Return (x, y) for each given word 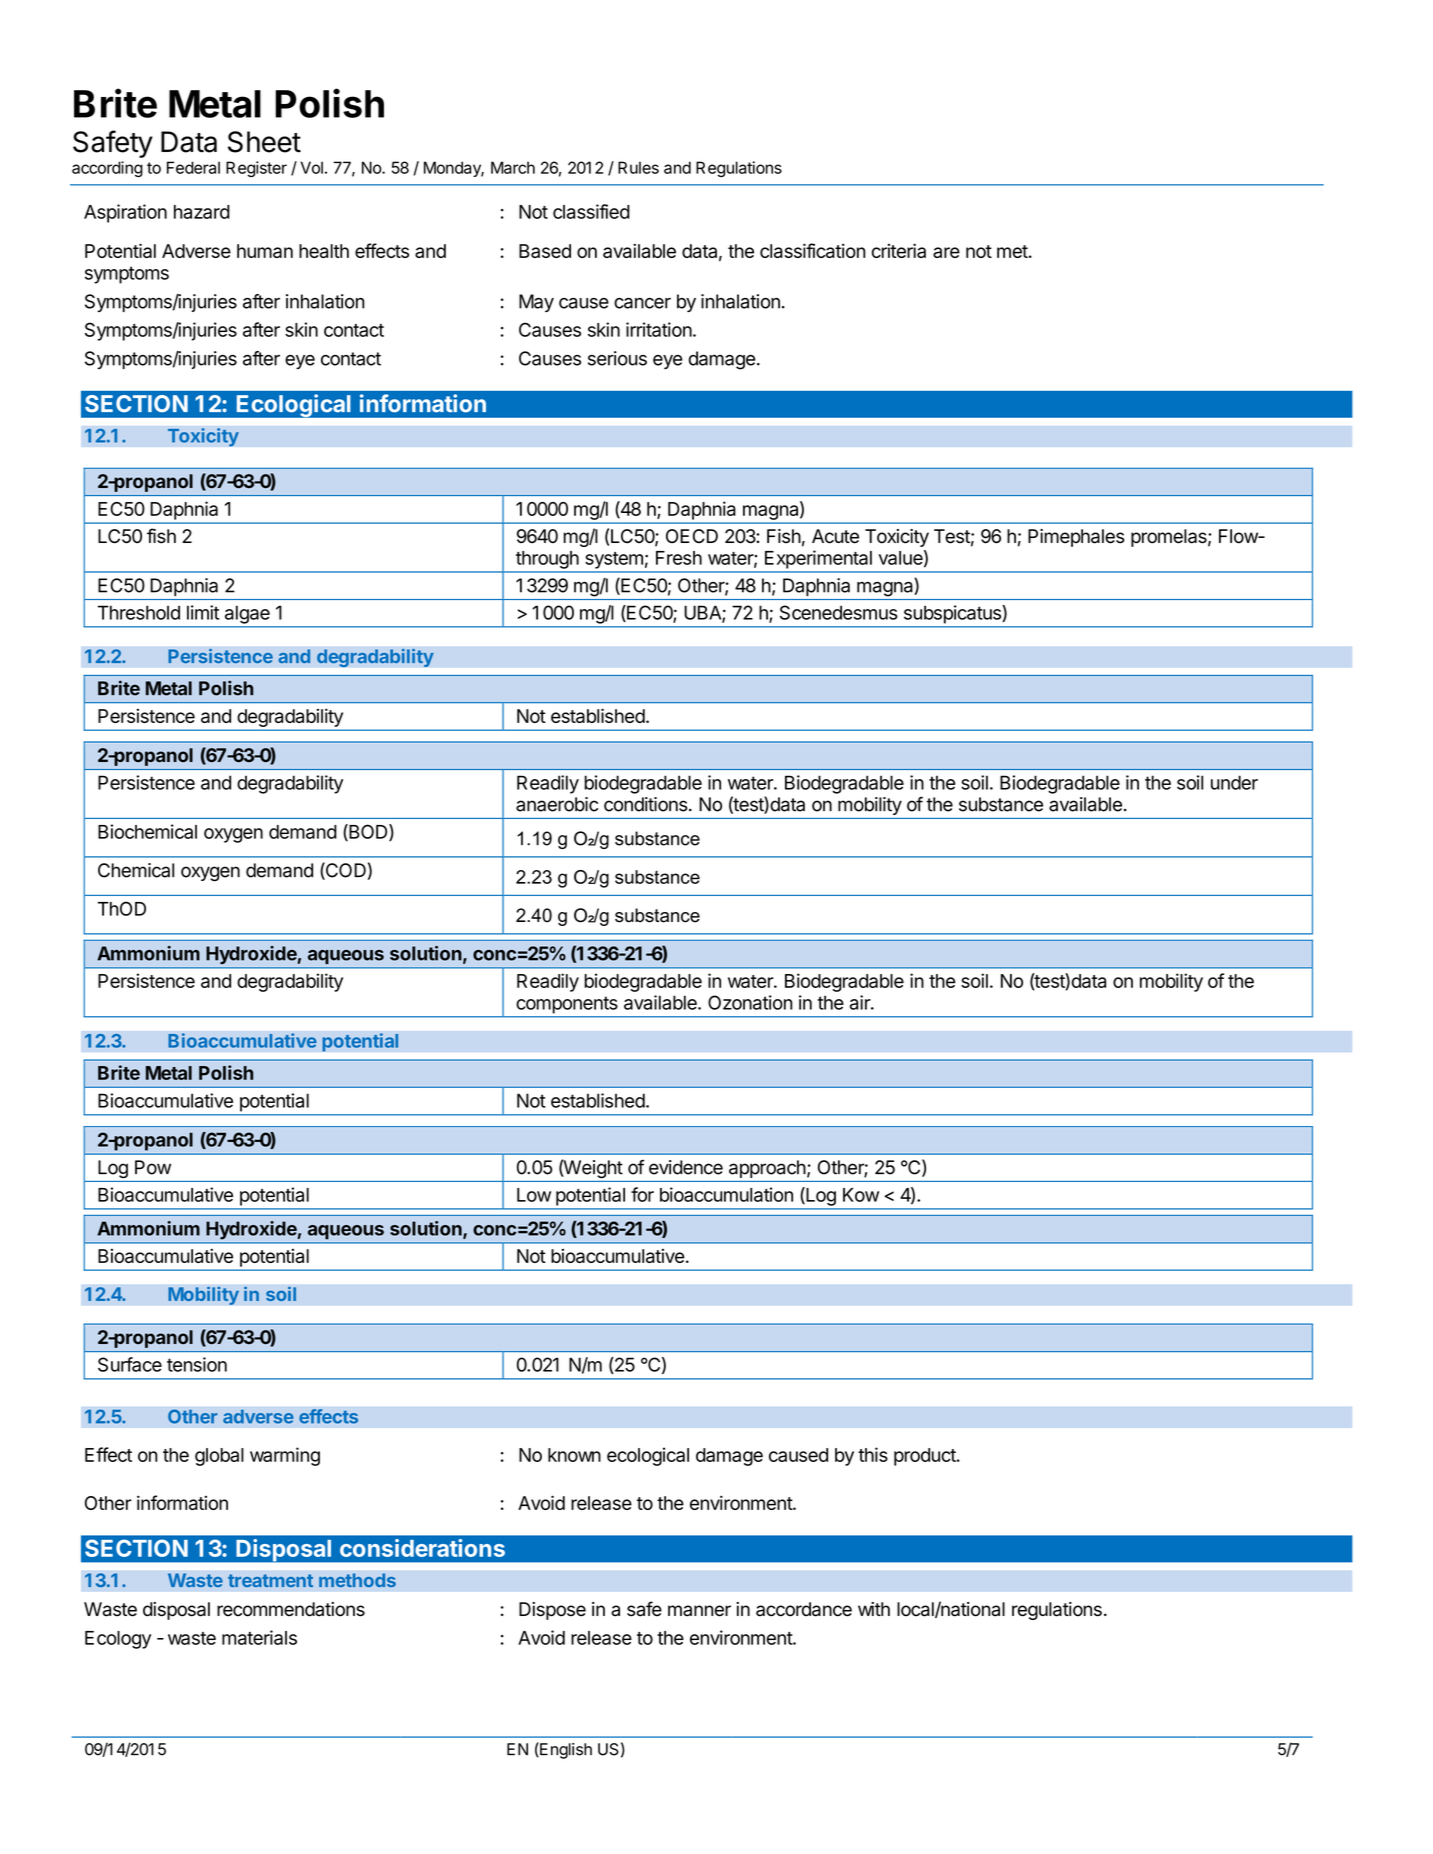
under (1234, 782)
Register (256, 169)
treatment (270, 1580)
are (946, 252)
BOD (368, 832)
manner (699, 1611)
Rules (638, 167)
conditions (646, 804)
